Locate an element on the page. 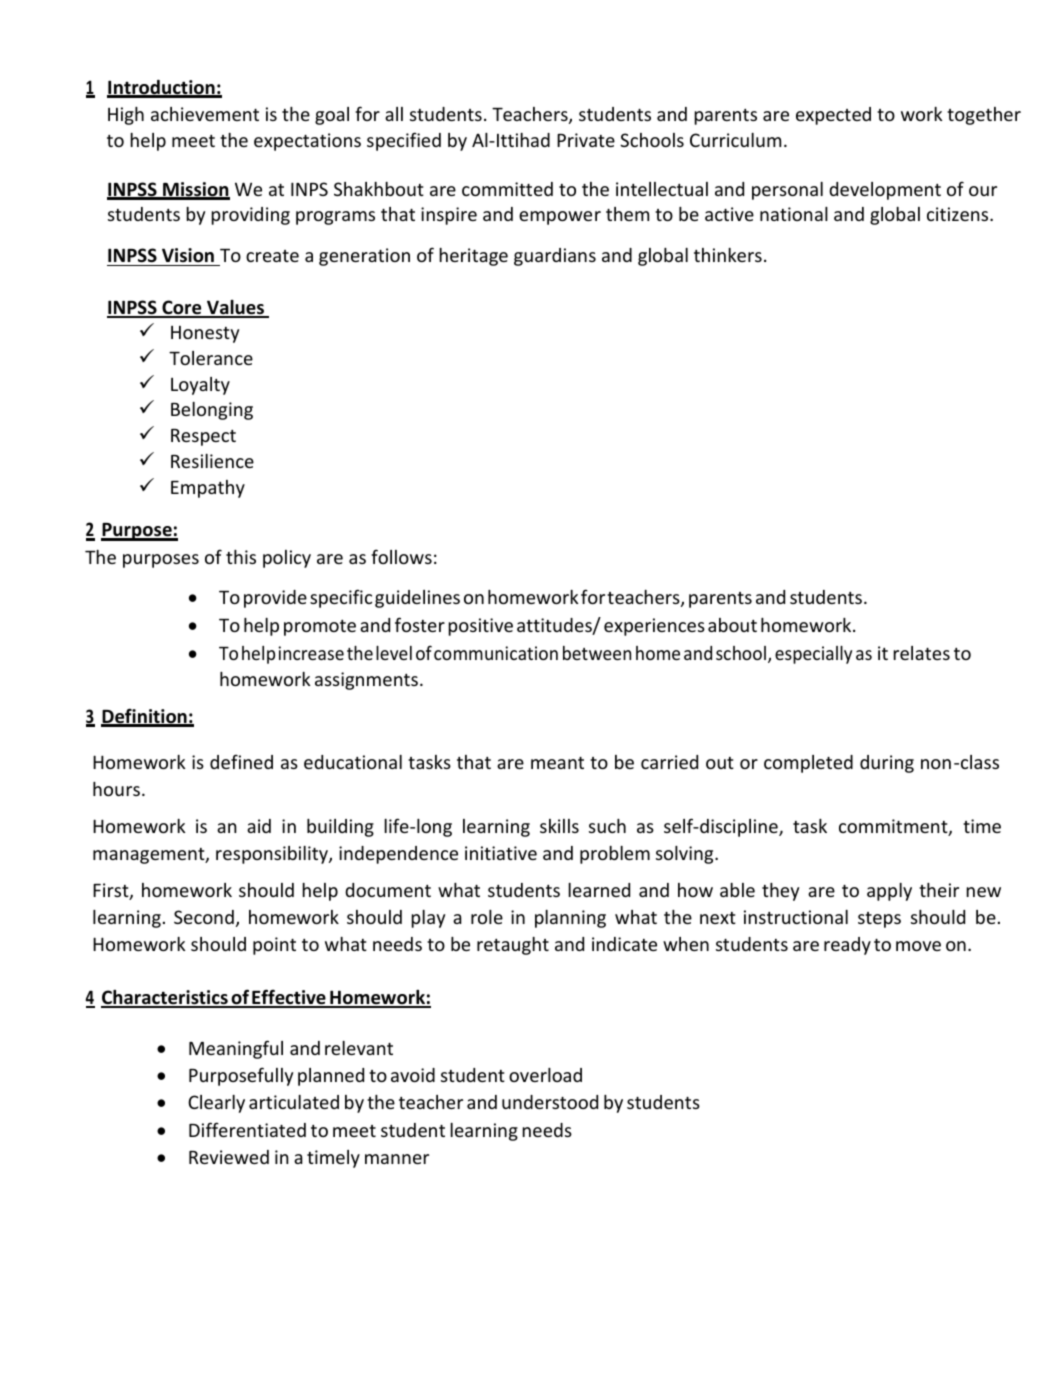  during is located at coordinates (887, 764).
